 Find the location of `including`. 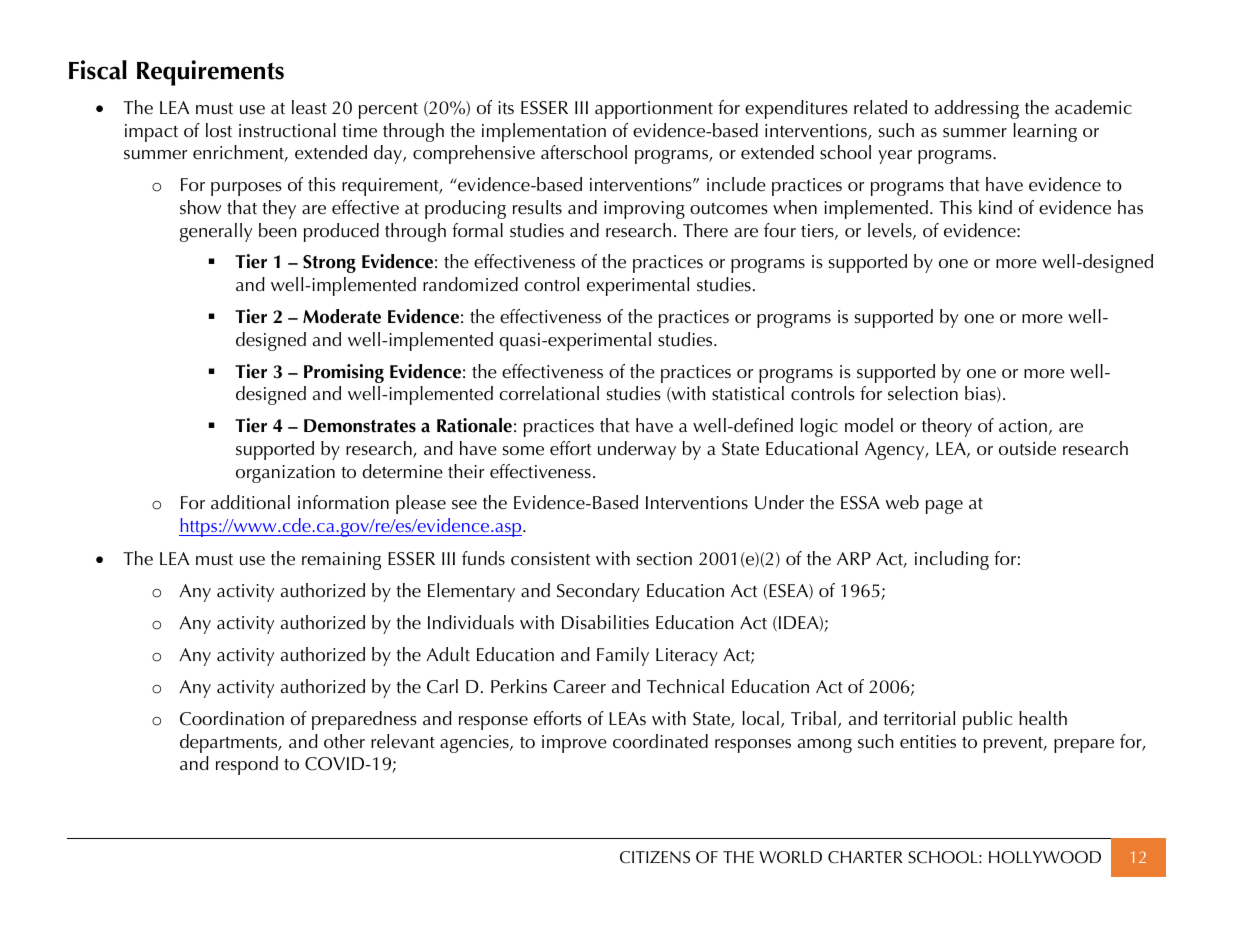

including is located at coordinates (952, 560).
